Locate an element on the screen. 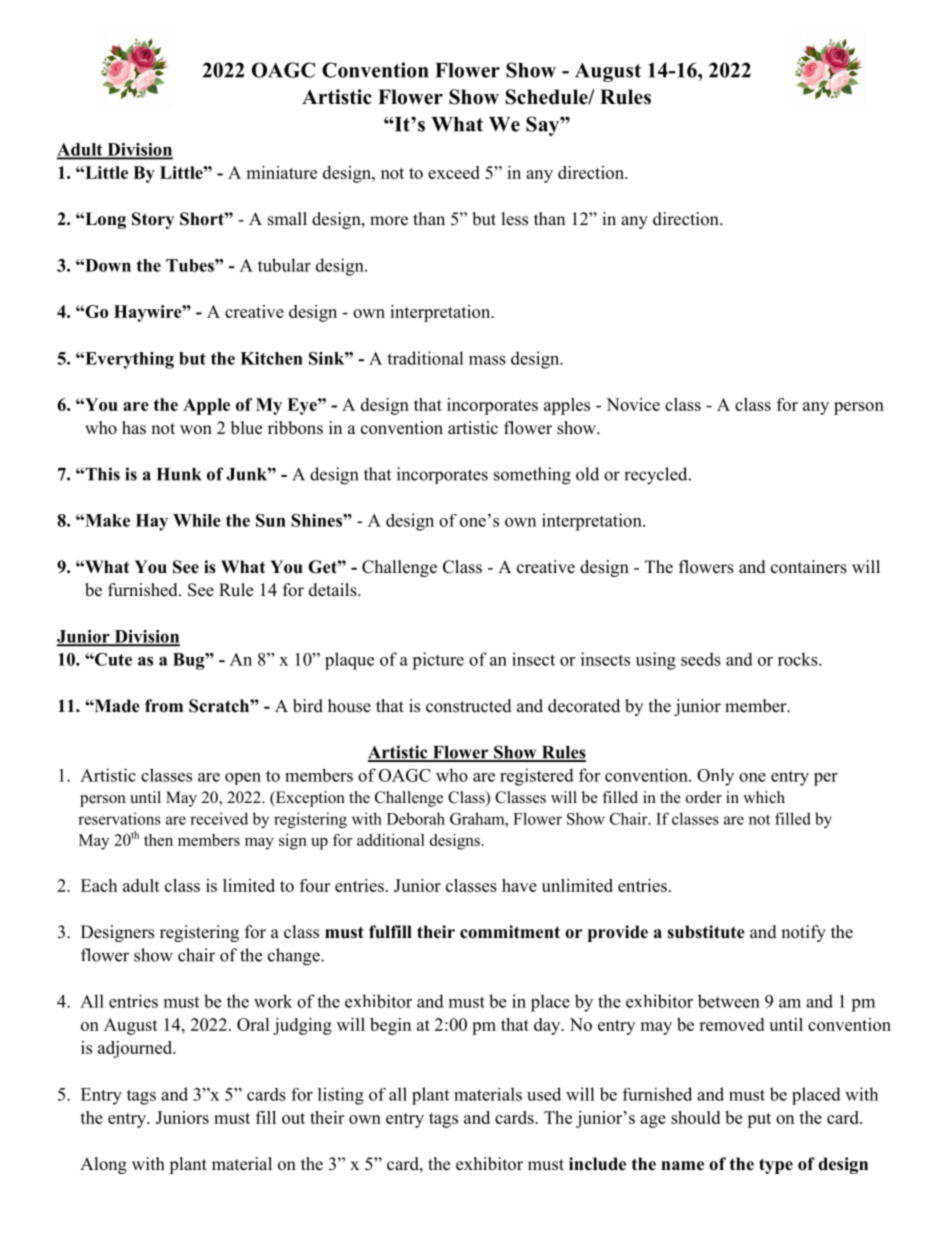 This screenshot has width=952, height=1233. seeds is located at coordinates (701, 659).
